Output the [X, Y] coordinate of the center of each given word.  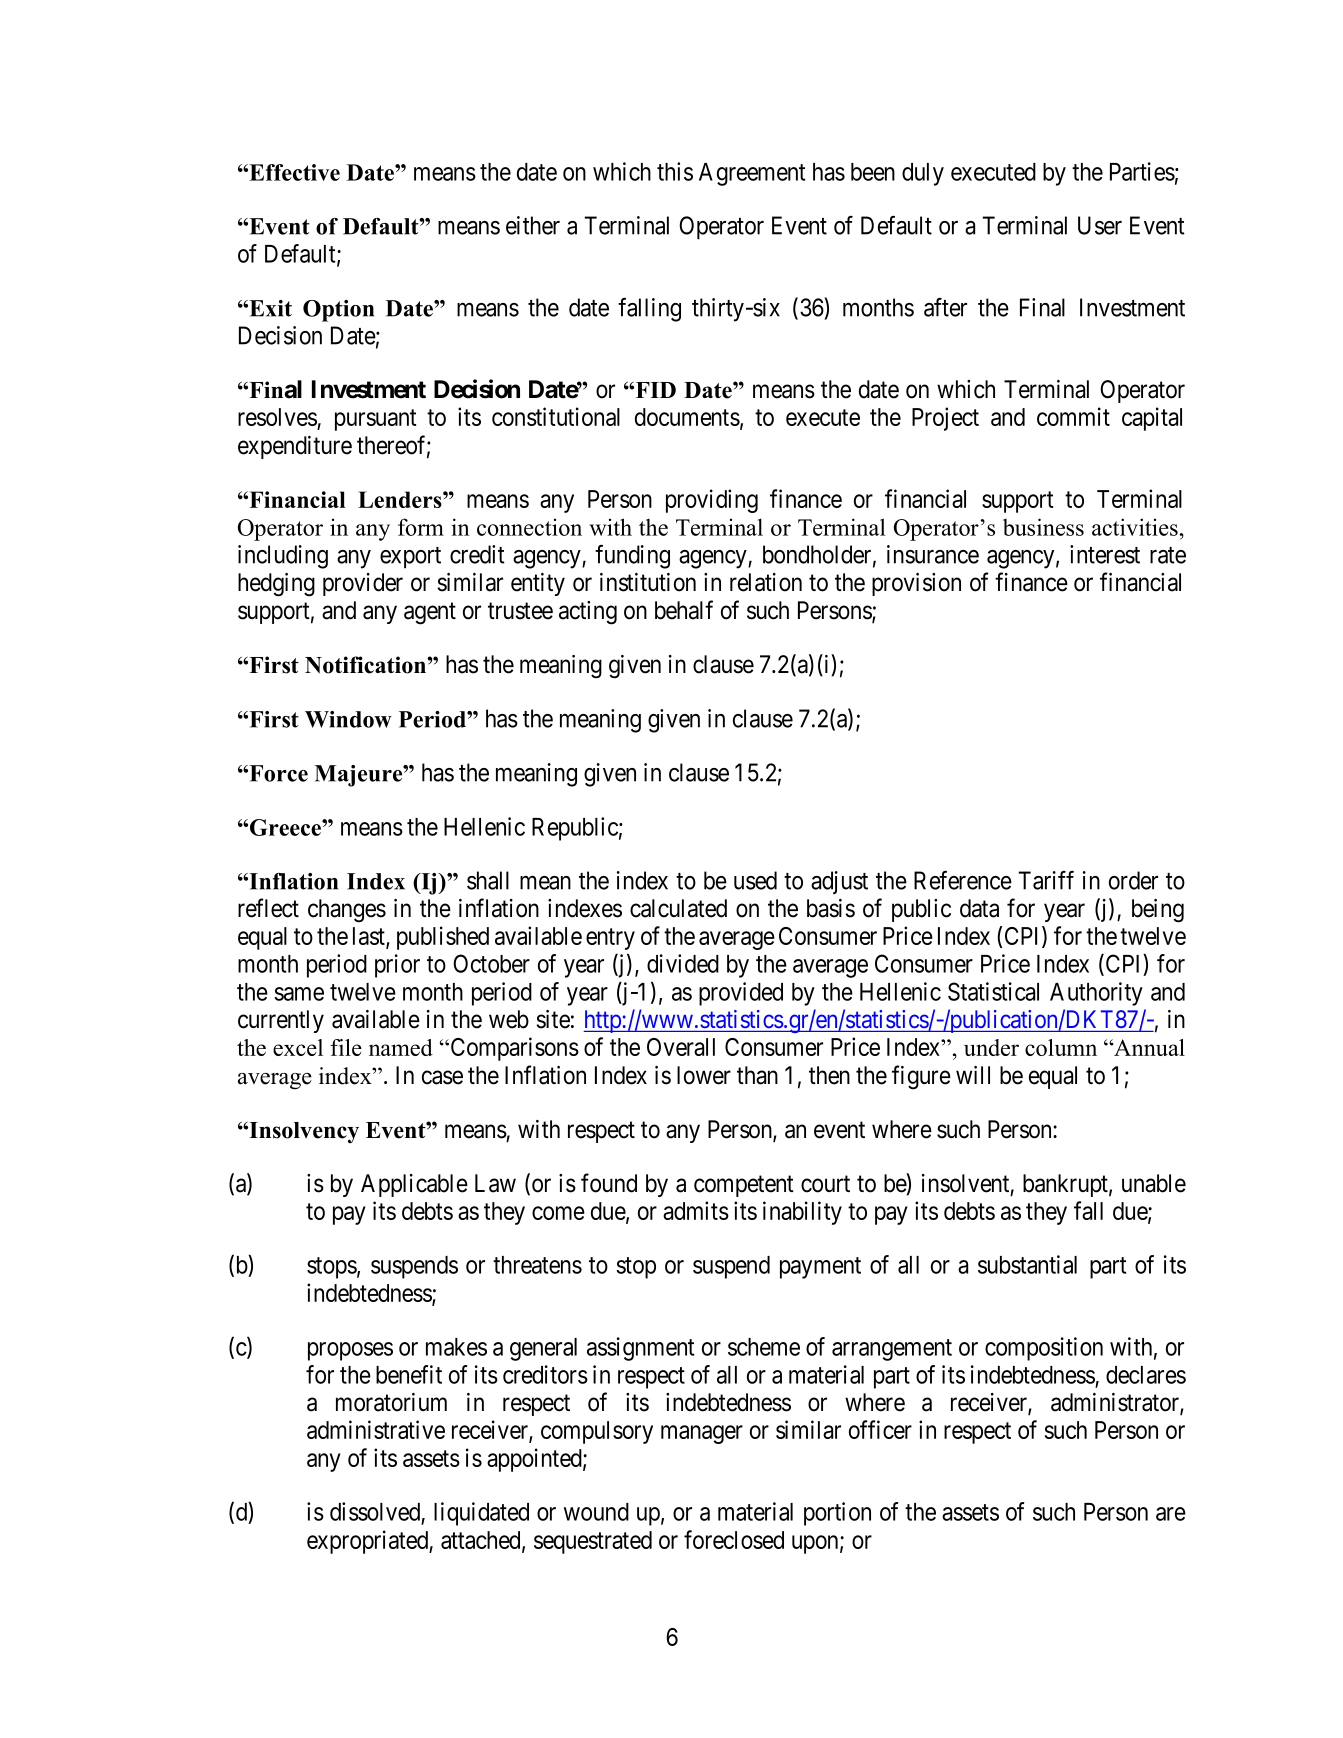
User [1100, 225]
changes [347, 911]
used [755, 880]
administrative [376, 1429]
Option [338, 311]
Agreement [752, 174]
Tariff [1046, 880]
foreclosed [734, 1539]
